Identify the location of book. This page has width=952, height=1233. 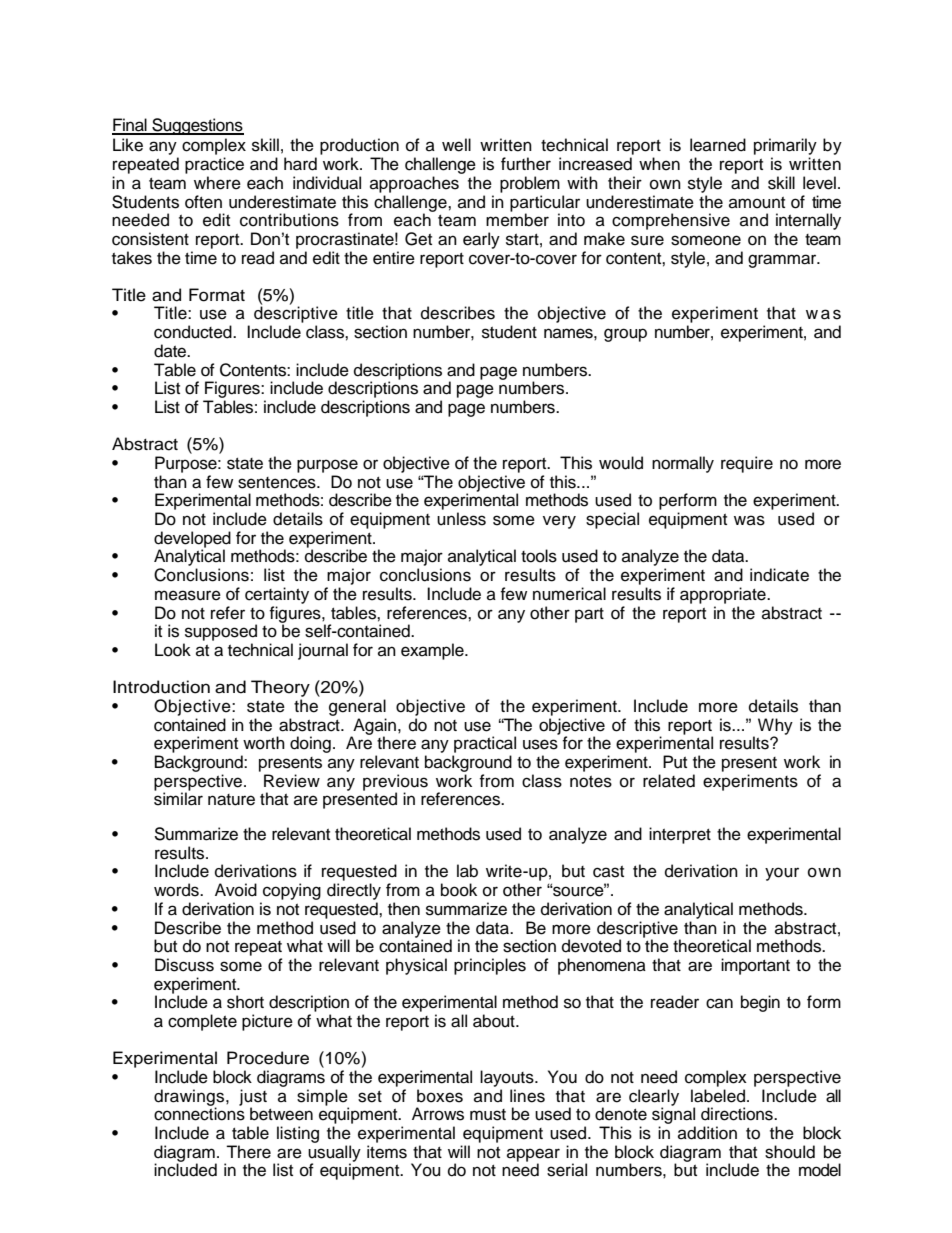
(459, 890).
